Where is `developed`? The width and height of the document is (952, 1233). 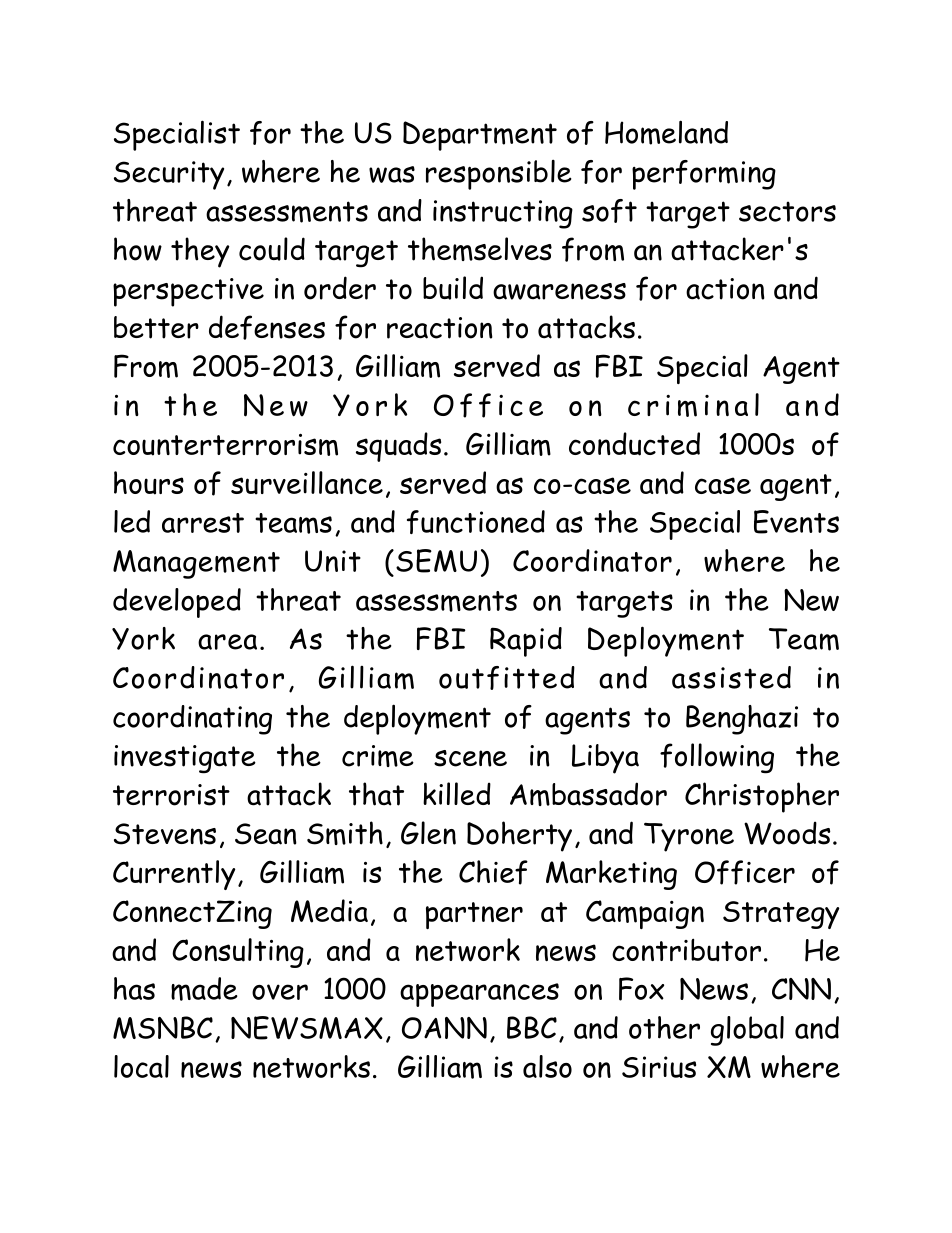
developed is located at coordinates (177, 603).
